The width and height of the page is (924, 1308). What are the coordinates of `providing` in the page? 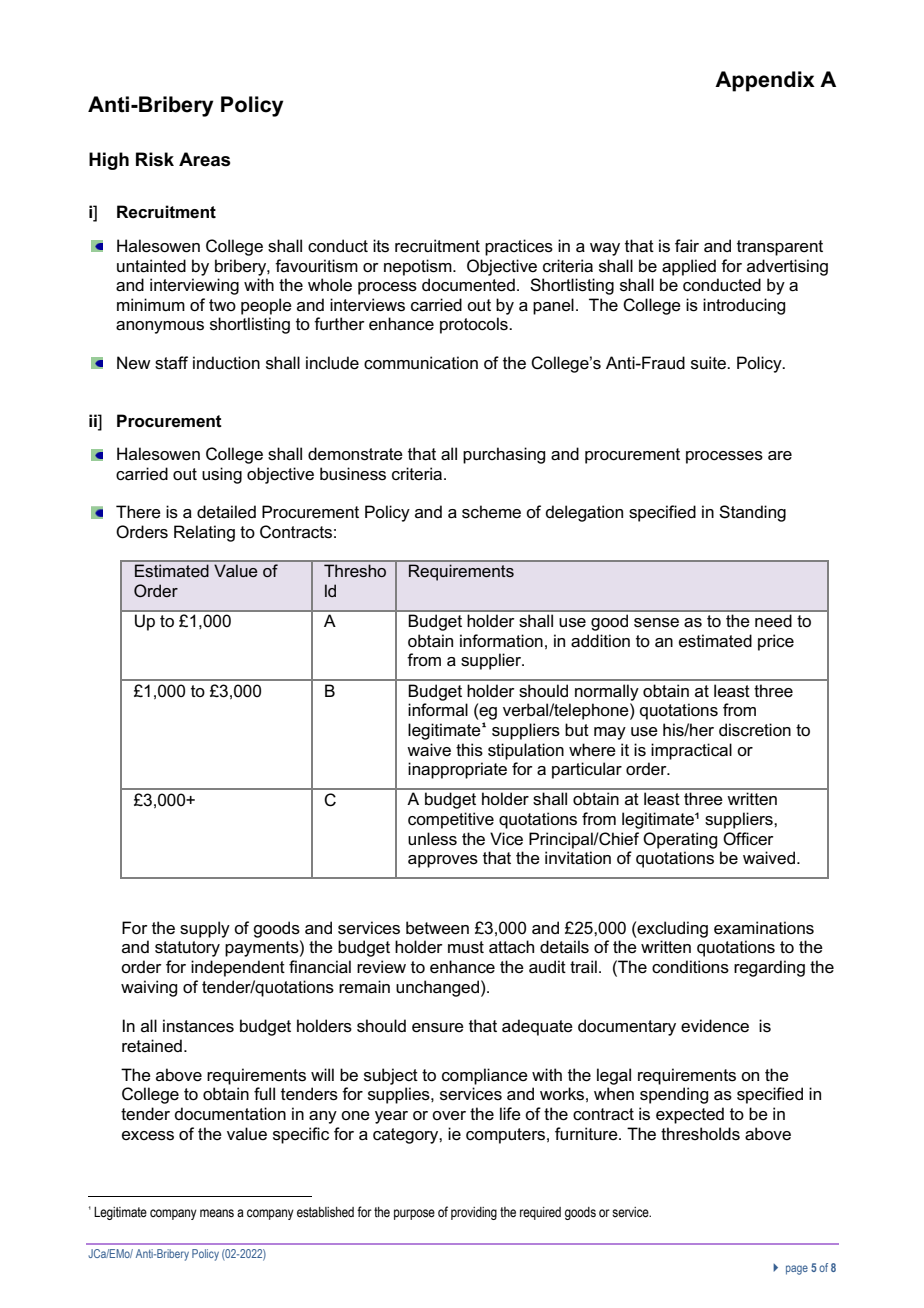 It's located at (474, 1213).
